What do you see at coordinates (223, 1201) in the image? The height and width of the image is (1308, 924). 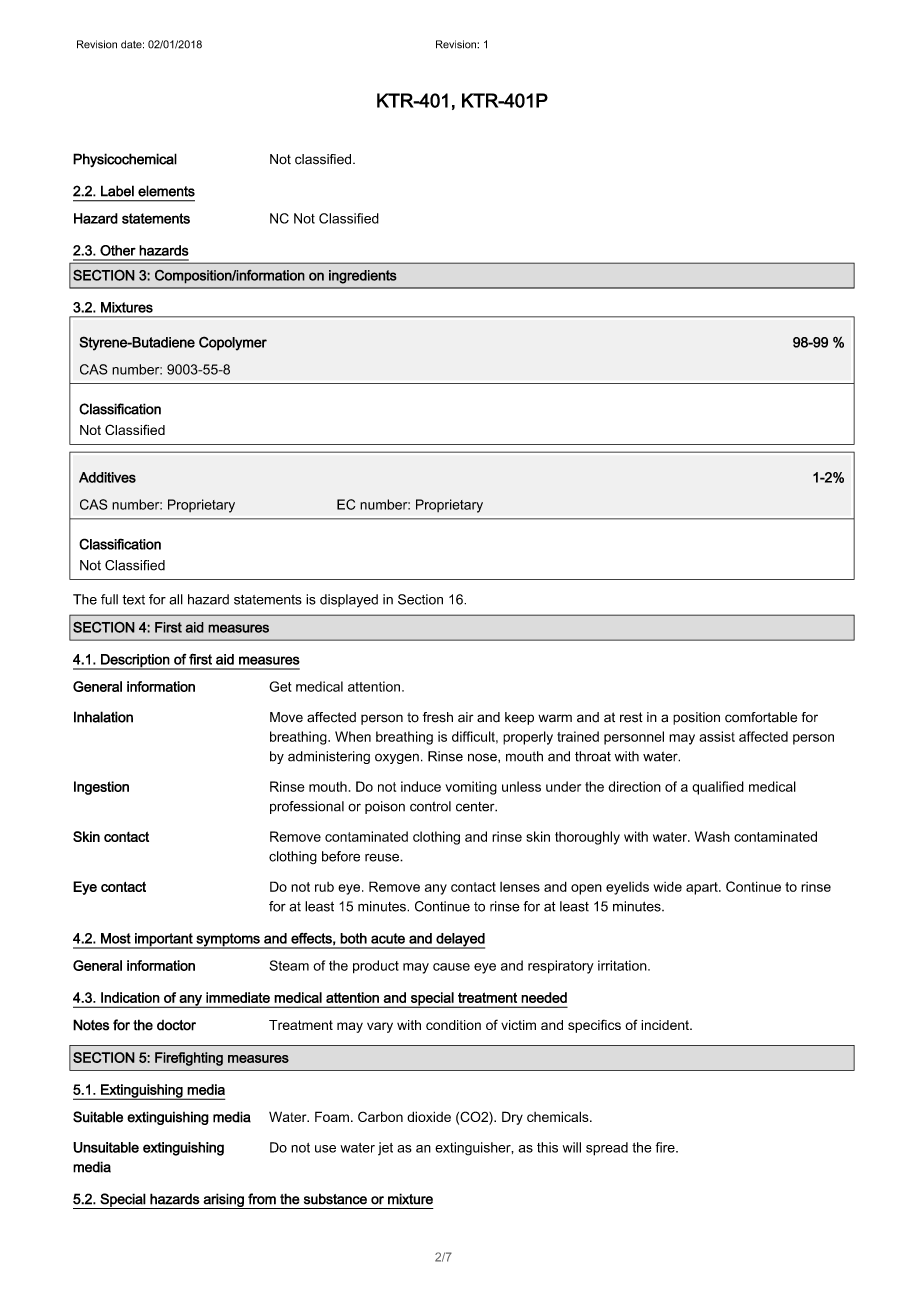 I see `arising` at bounding box center [223, 1201].
